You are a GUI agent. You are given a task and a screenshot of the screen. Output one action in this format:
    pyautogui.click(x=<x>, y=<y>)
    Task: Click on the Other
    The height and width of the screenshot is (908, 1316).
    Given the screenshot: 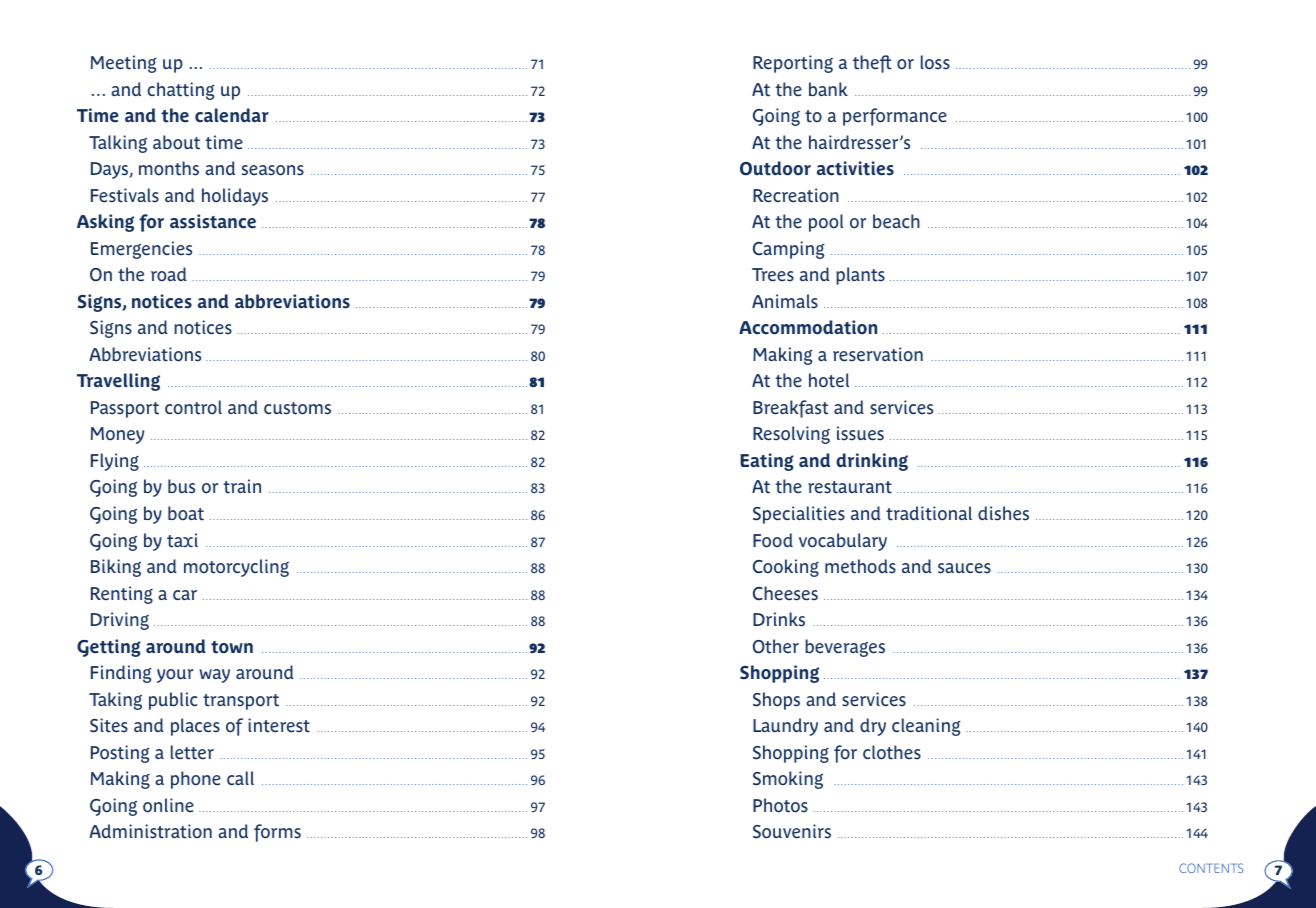 What is the action you would take?
    pyautogui.click(x=776, y=646)
